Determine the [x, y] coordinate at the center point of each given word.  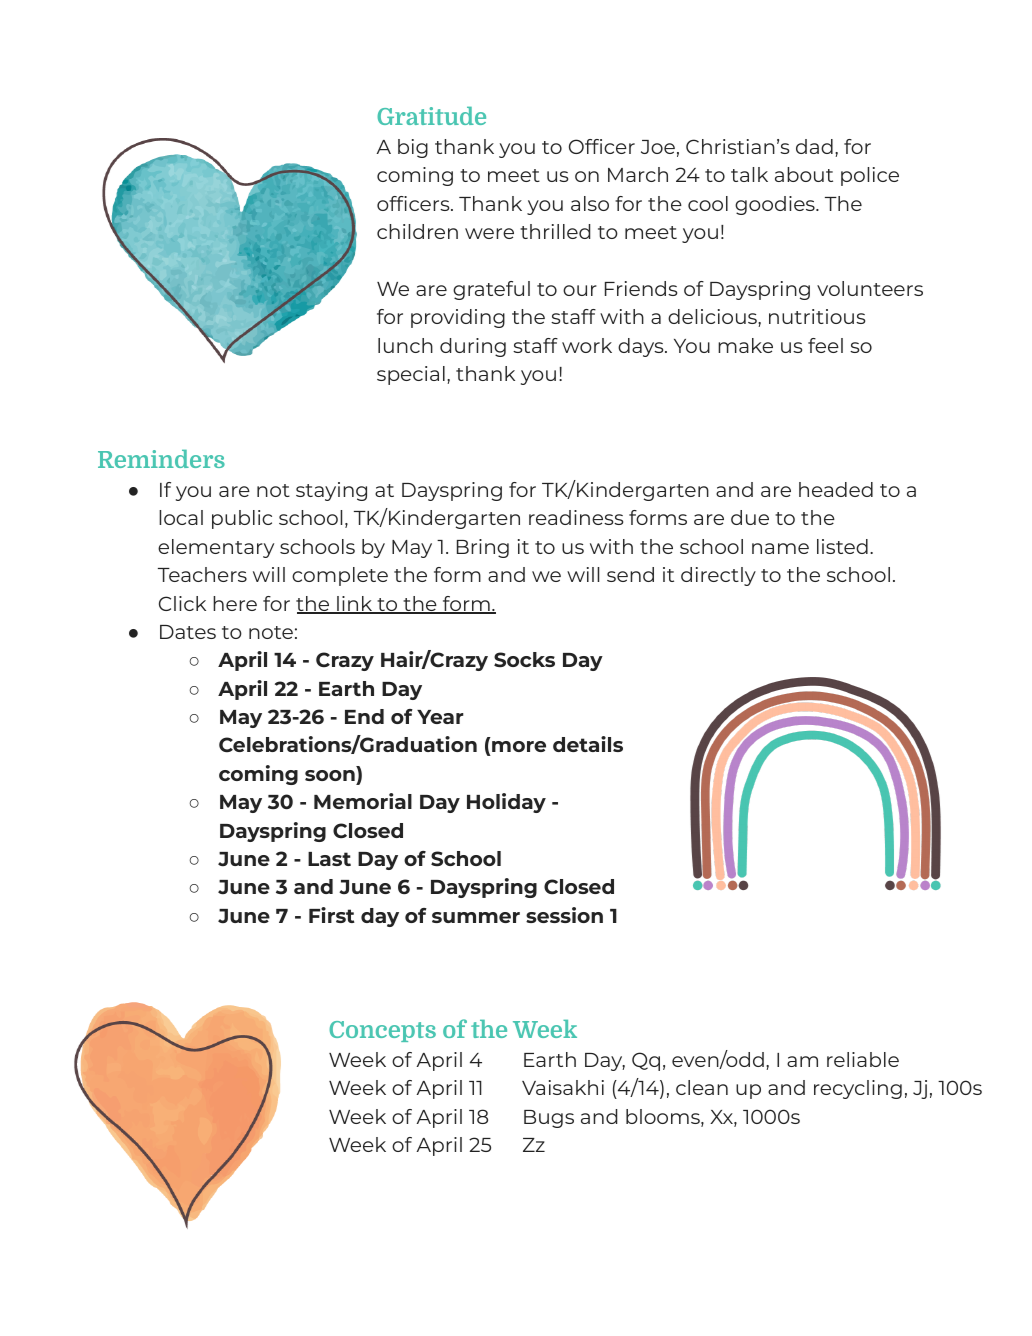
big [413, 148]
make [745, 345]
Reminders [161, 459]
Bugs [549, 1119]
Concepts [382, 1031]
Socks [524, 660]
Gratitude [431, 116]
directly [718, 576]
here [235, 603]
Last [329, 859]
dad [814, 146]
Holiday [506, 803]
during [473, 347]
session [564, 915]
